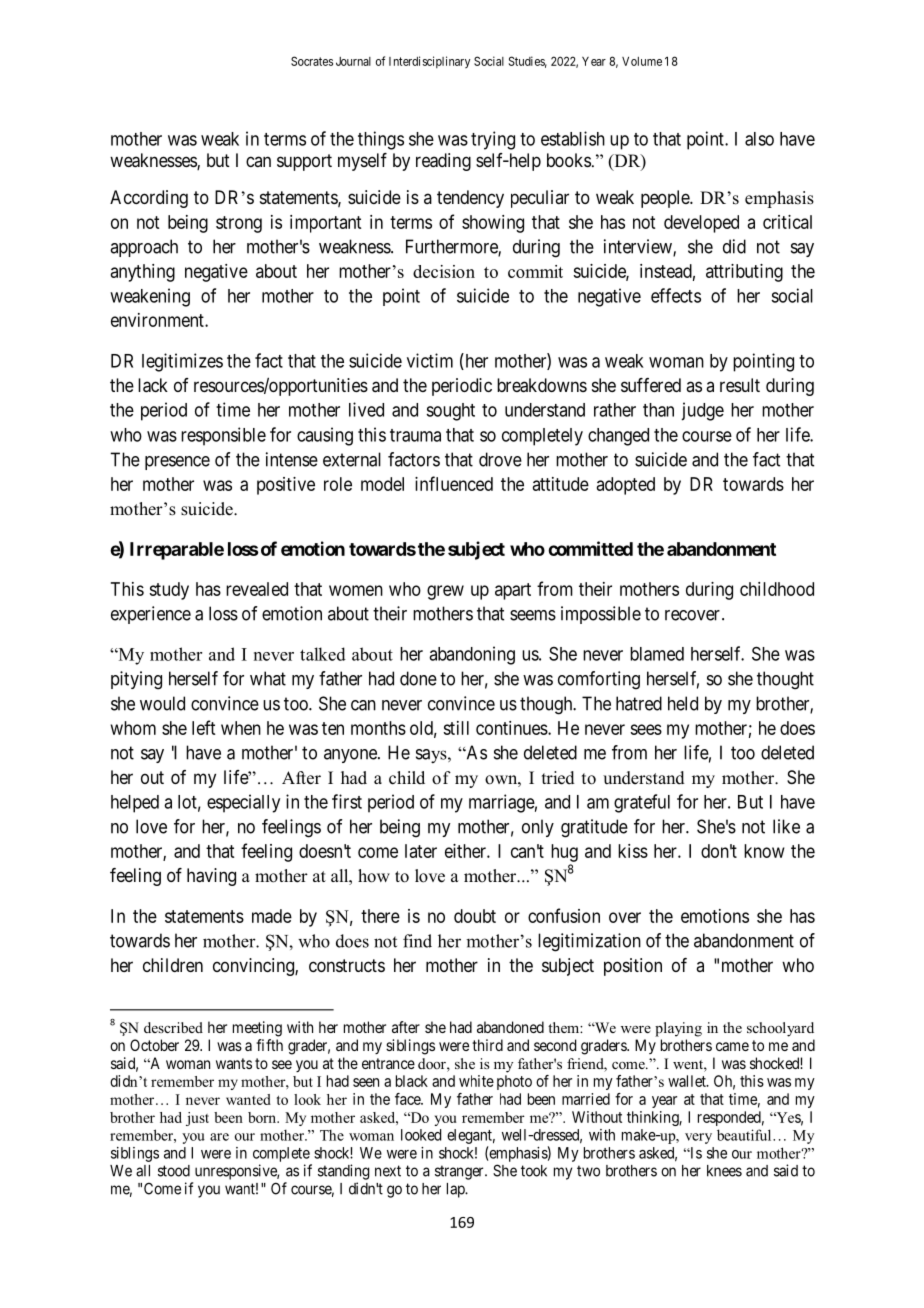 This screenshot has width=924, height=1308. Describe the element at coordinates (759, 139) in the screenshot. I see `also` at that location.
